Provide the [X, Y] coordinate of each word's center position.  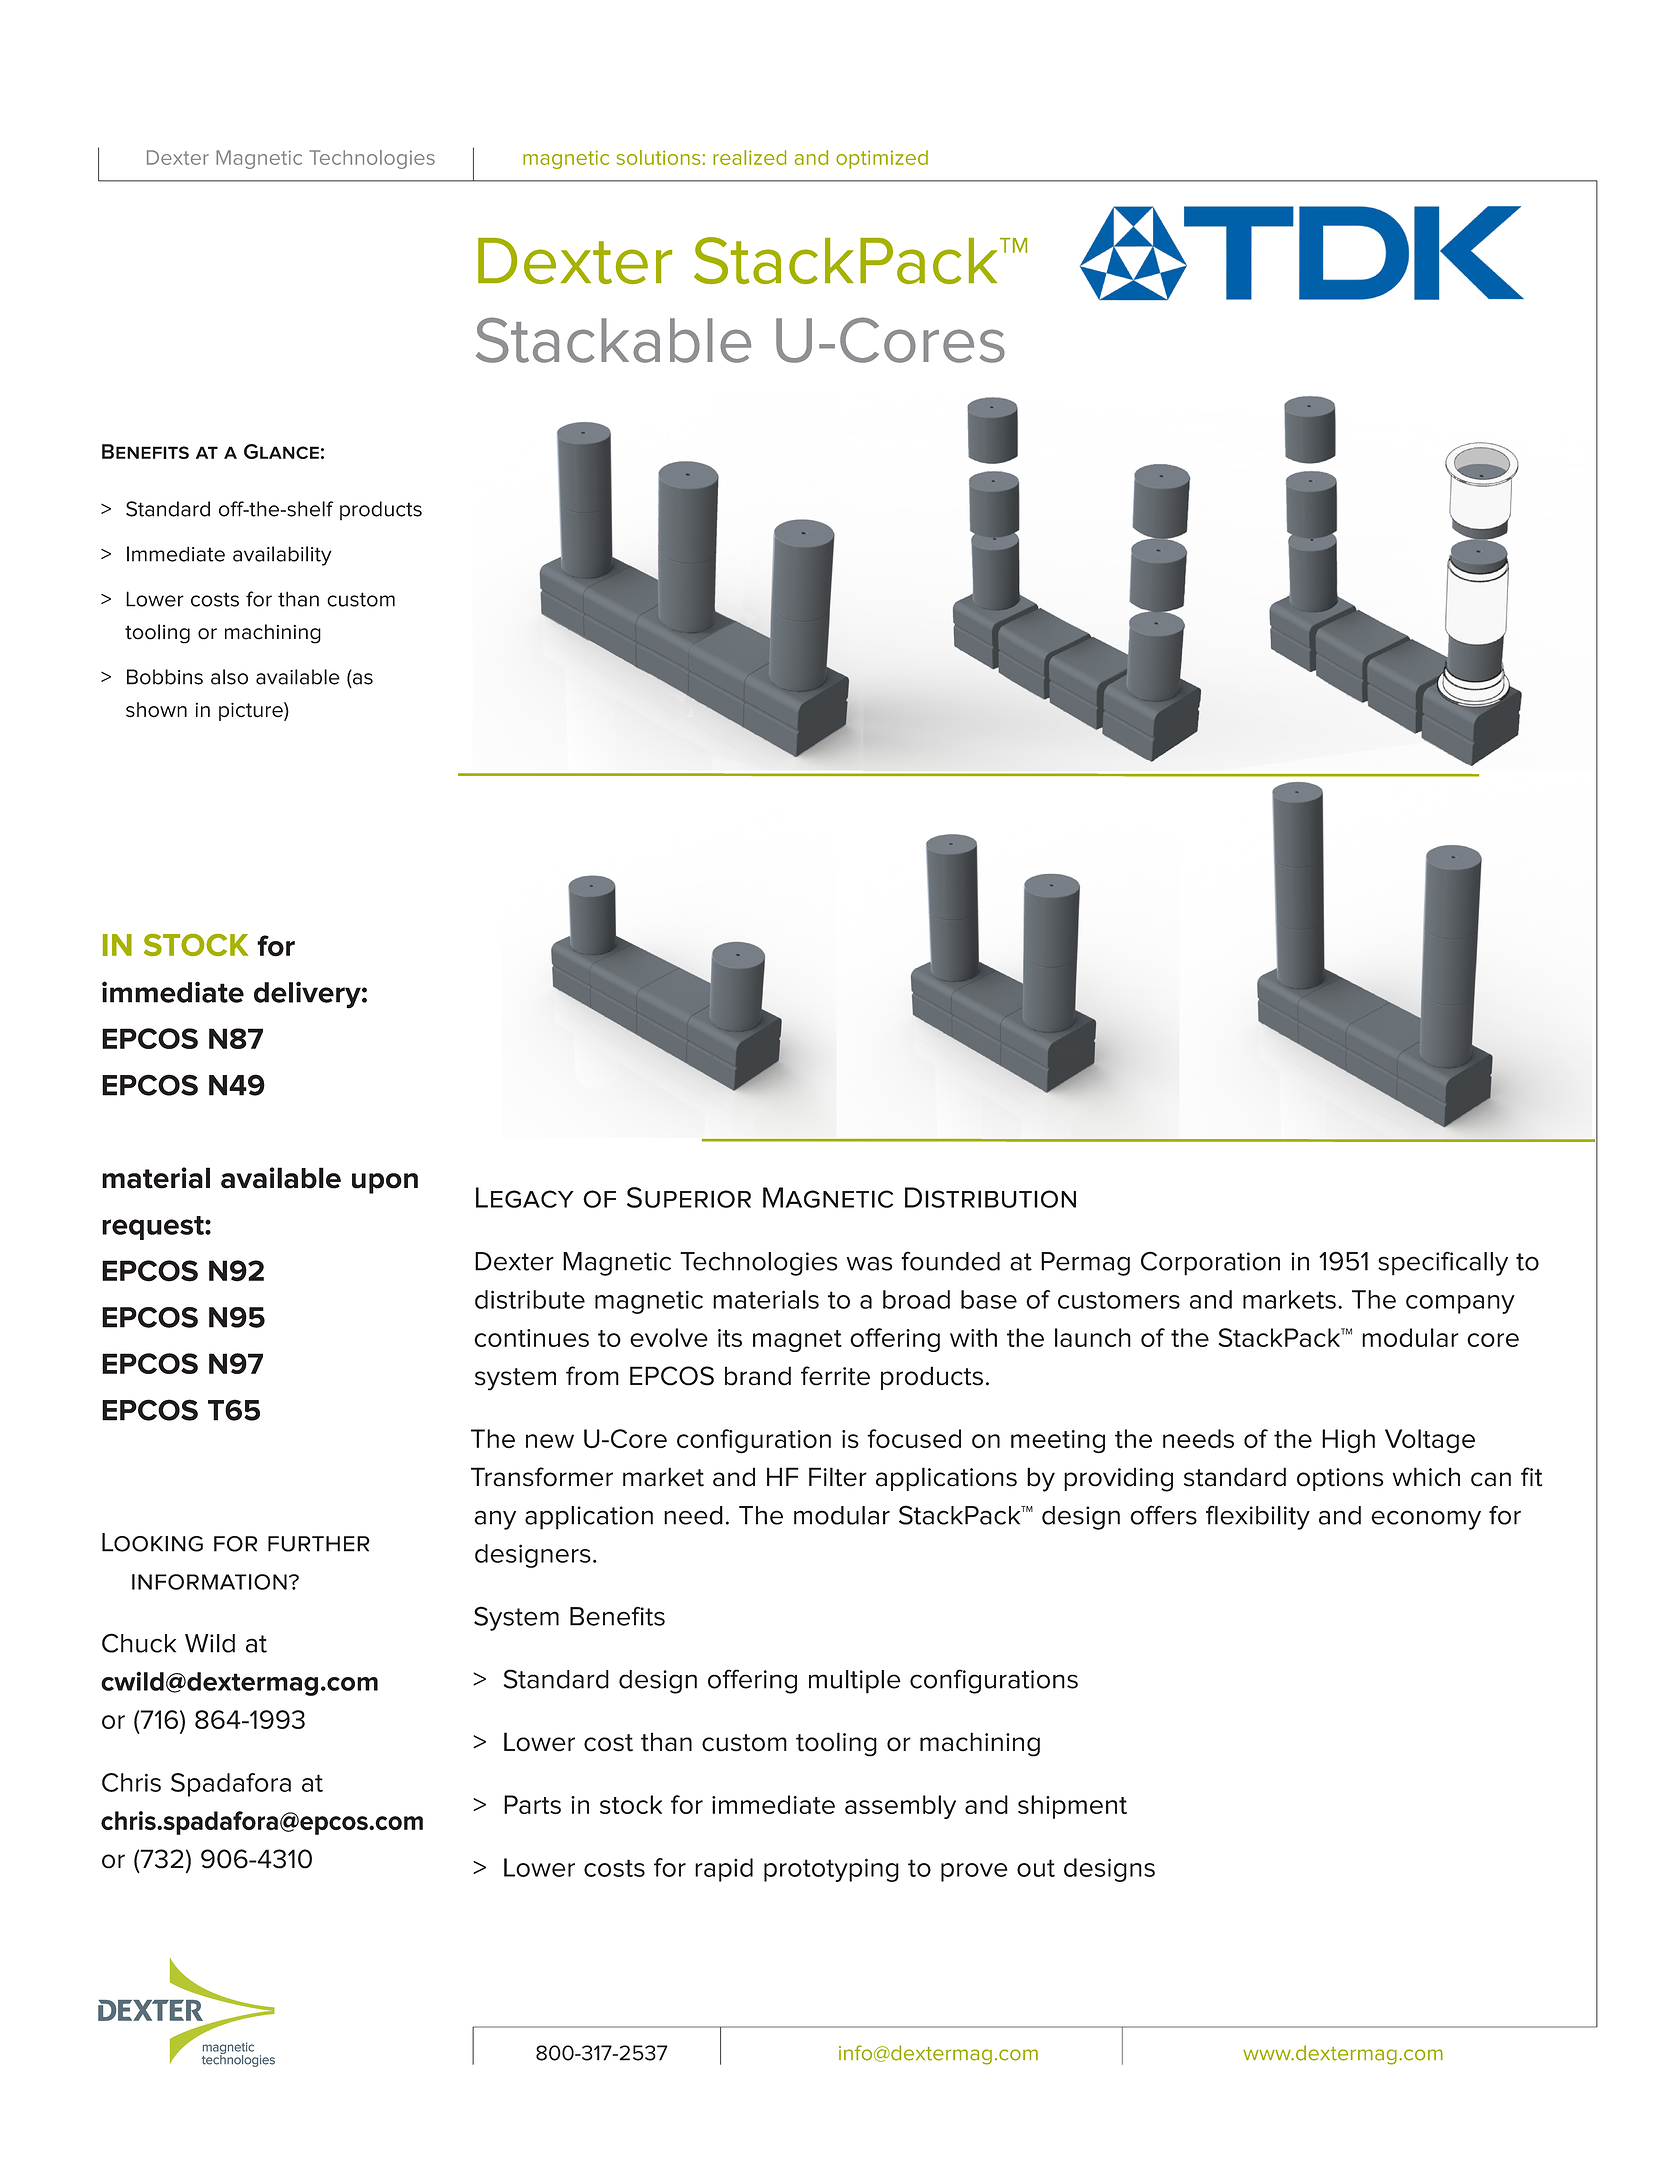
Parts [532, 1804]
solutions [658, 157]
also [229, 677]
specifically [1443, 1263]
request [154, 1228]
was [870, 1263]
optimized [882, 159]
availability [282, 556]
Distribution [990, 1197]
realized [749, 157]
